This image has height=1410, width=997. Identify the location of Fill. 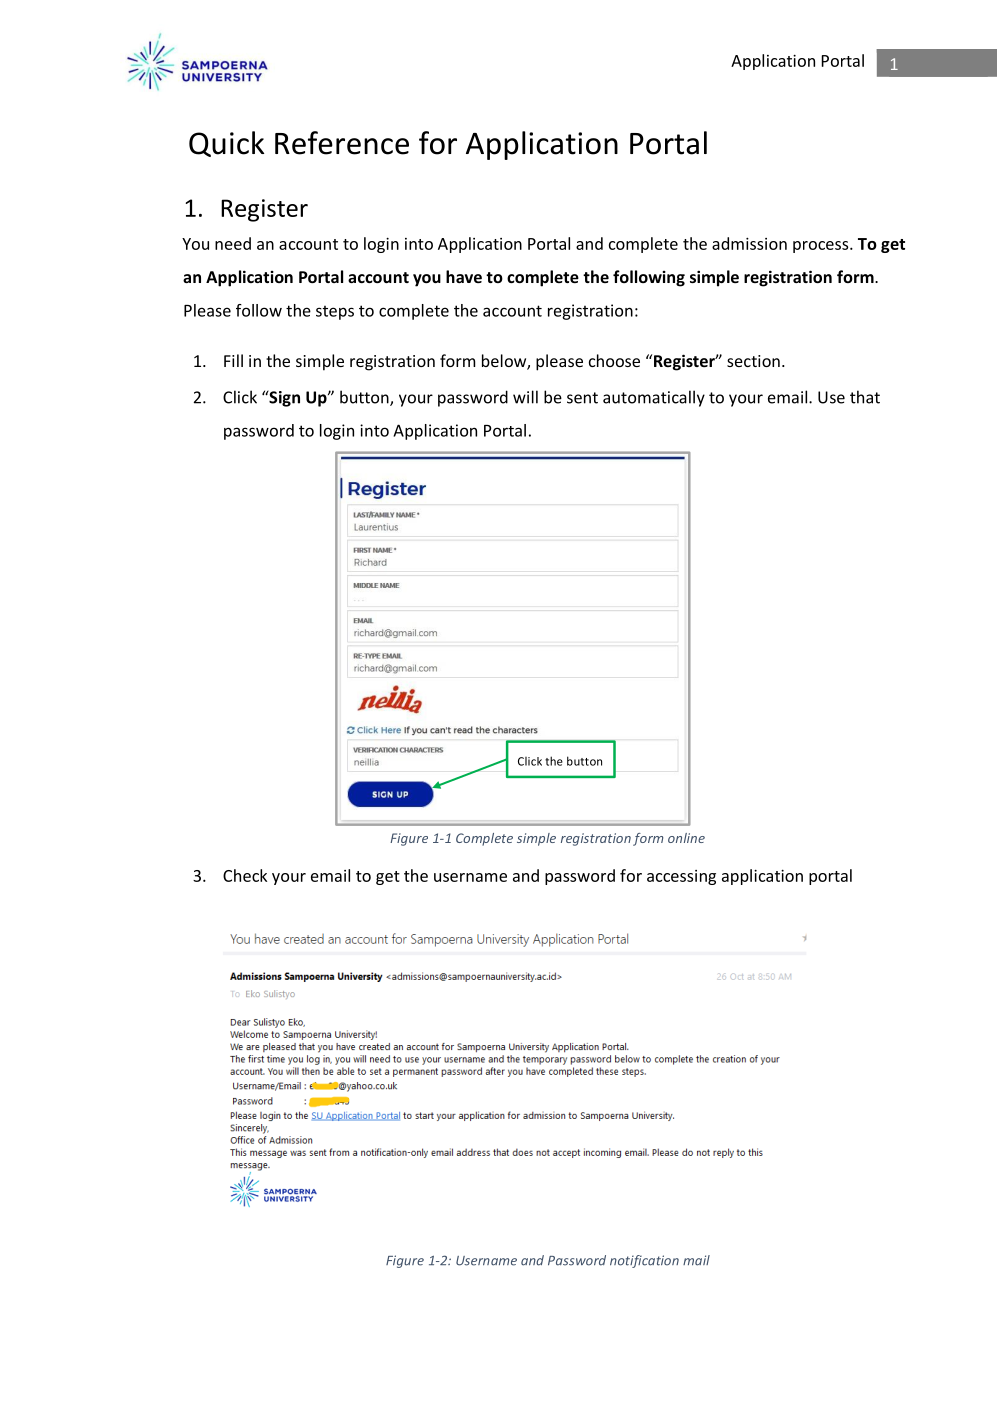
(233, 360).
